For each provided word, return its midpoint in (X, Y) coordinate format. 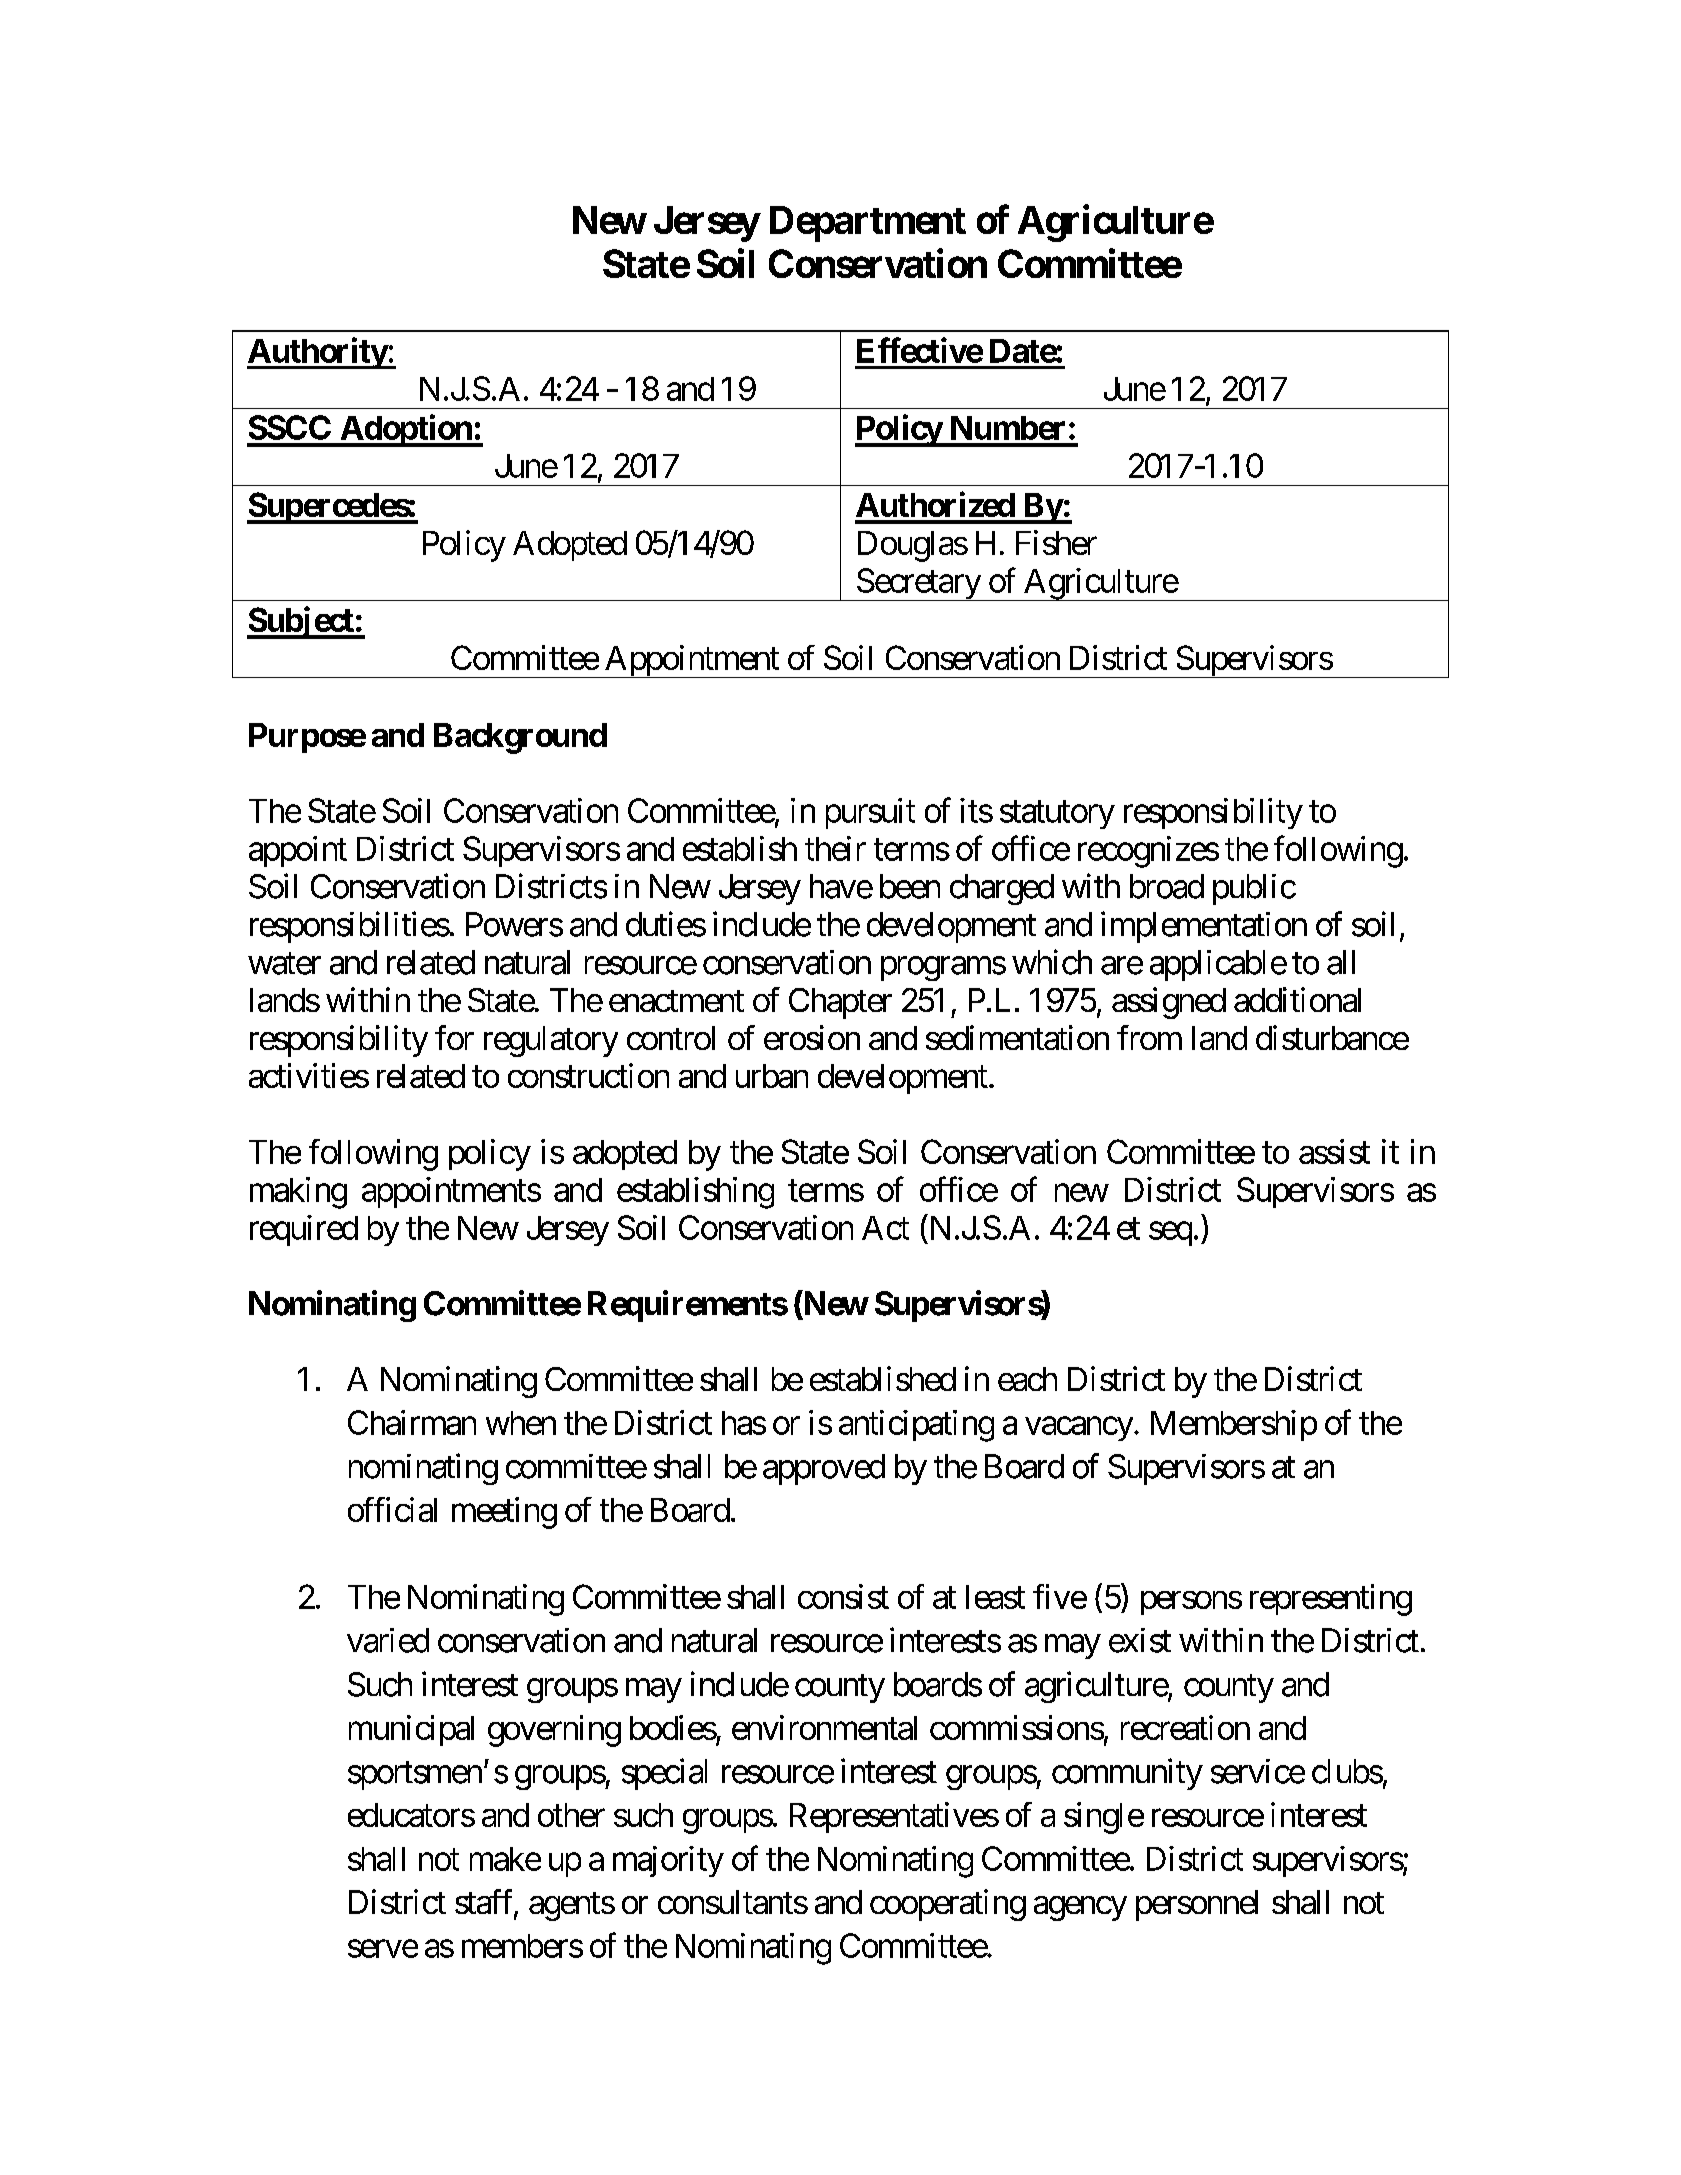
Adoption (406, 430)
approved (824, 1469)
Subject (301, 622)
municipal (411, 1730)
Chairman (412, 1422)
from (1149, 1037)
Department (868, 224)
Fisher (1056, 542)
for (454, 1037)
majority (668, 1861)
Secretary (918, 584)
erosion (812, 1037)
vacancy (1079, 1429)
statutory (1057, 815)
